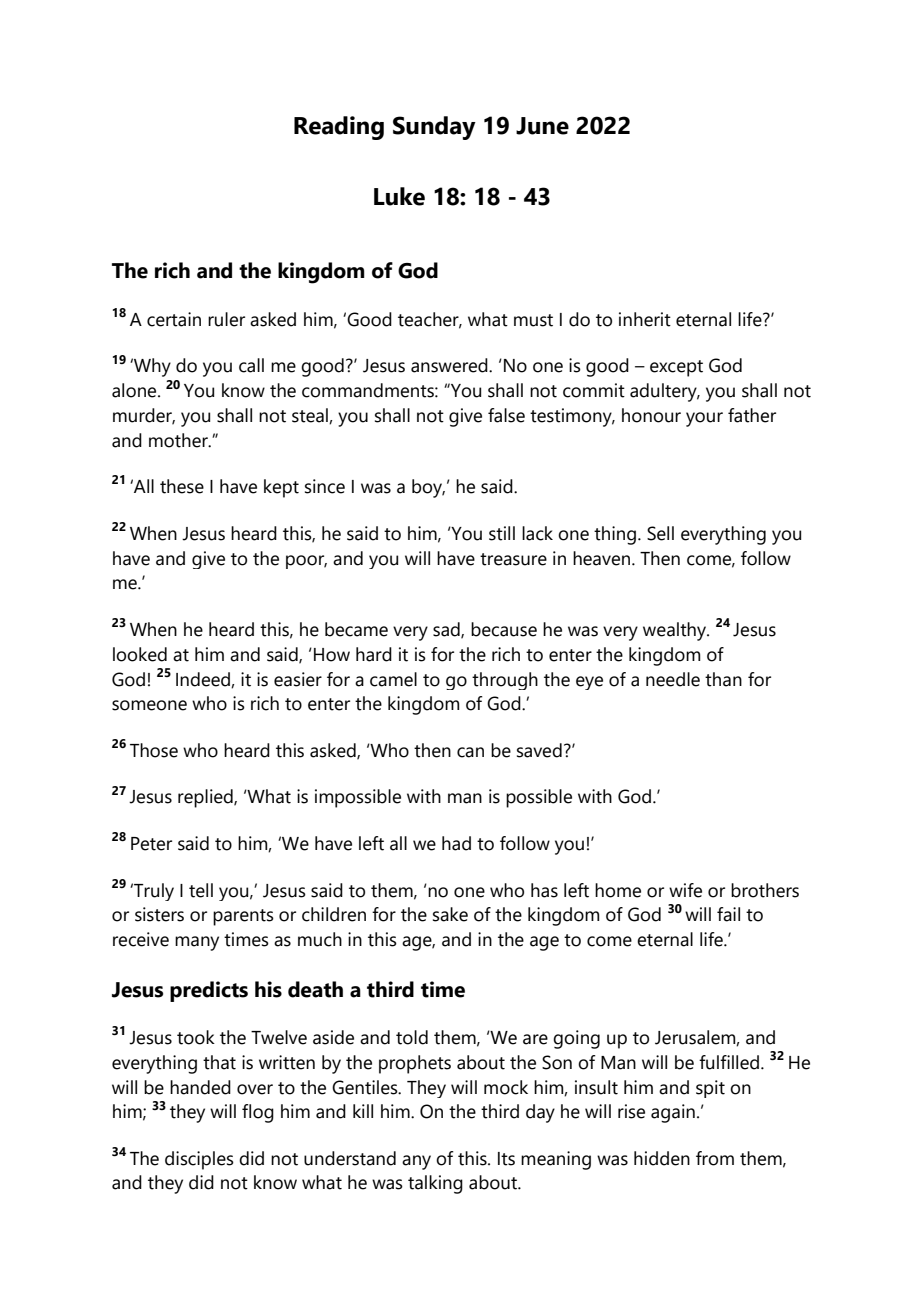  What do you see at coordinates (251, 365) in the screenshot?
I see `call` at bounding box center [251, 365].
